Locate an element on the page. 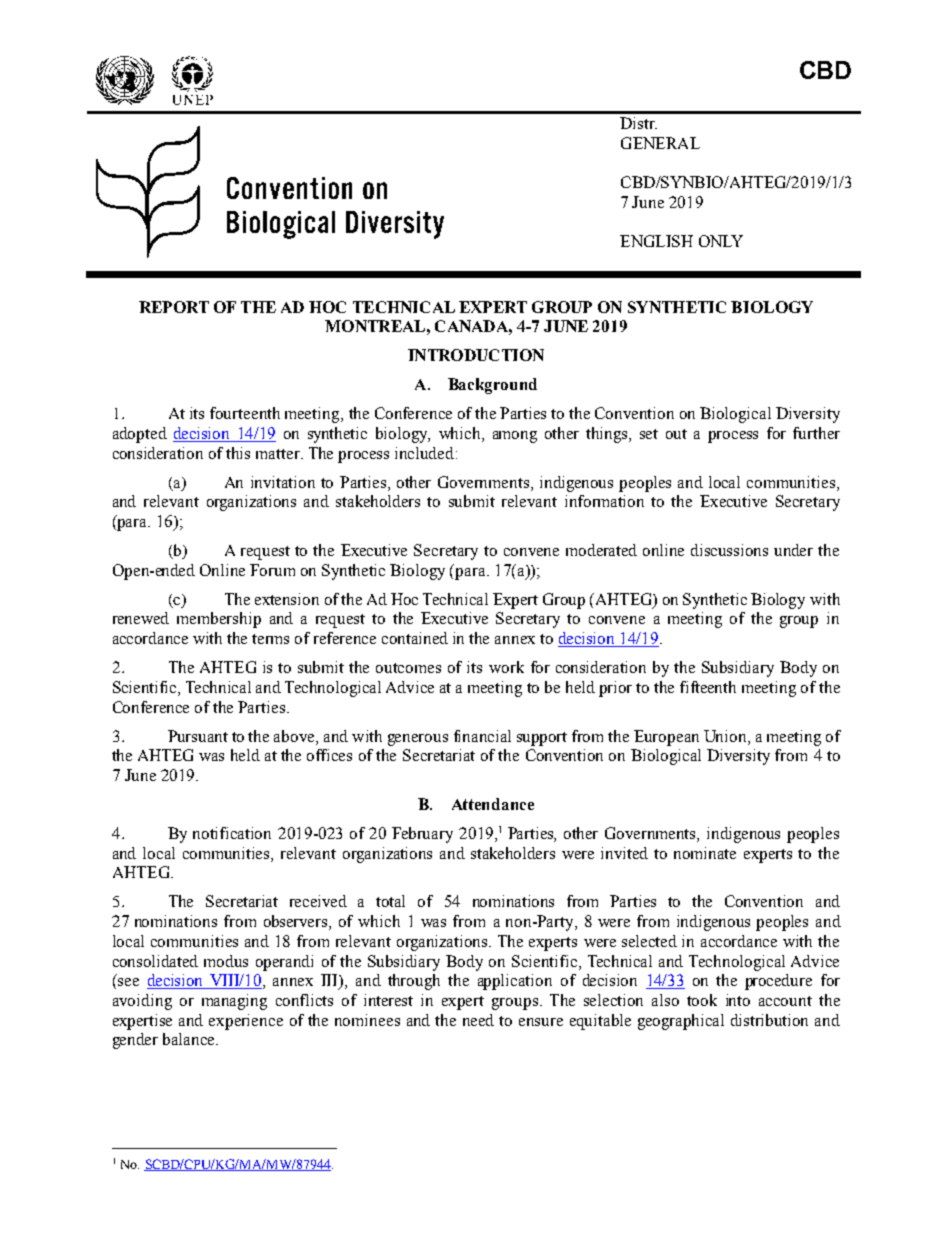 The width and height of the page is (952, 1233). REPORT is located at coordinates (174, 307).
